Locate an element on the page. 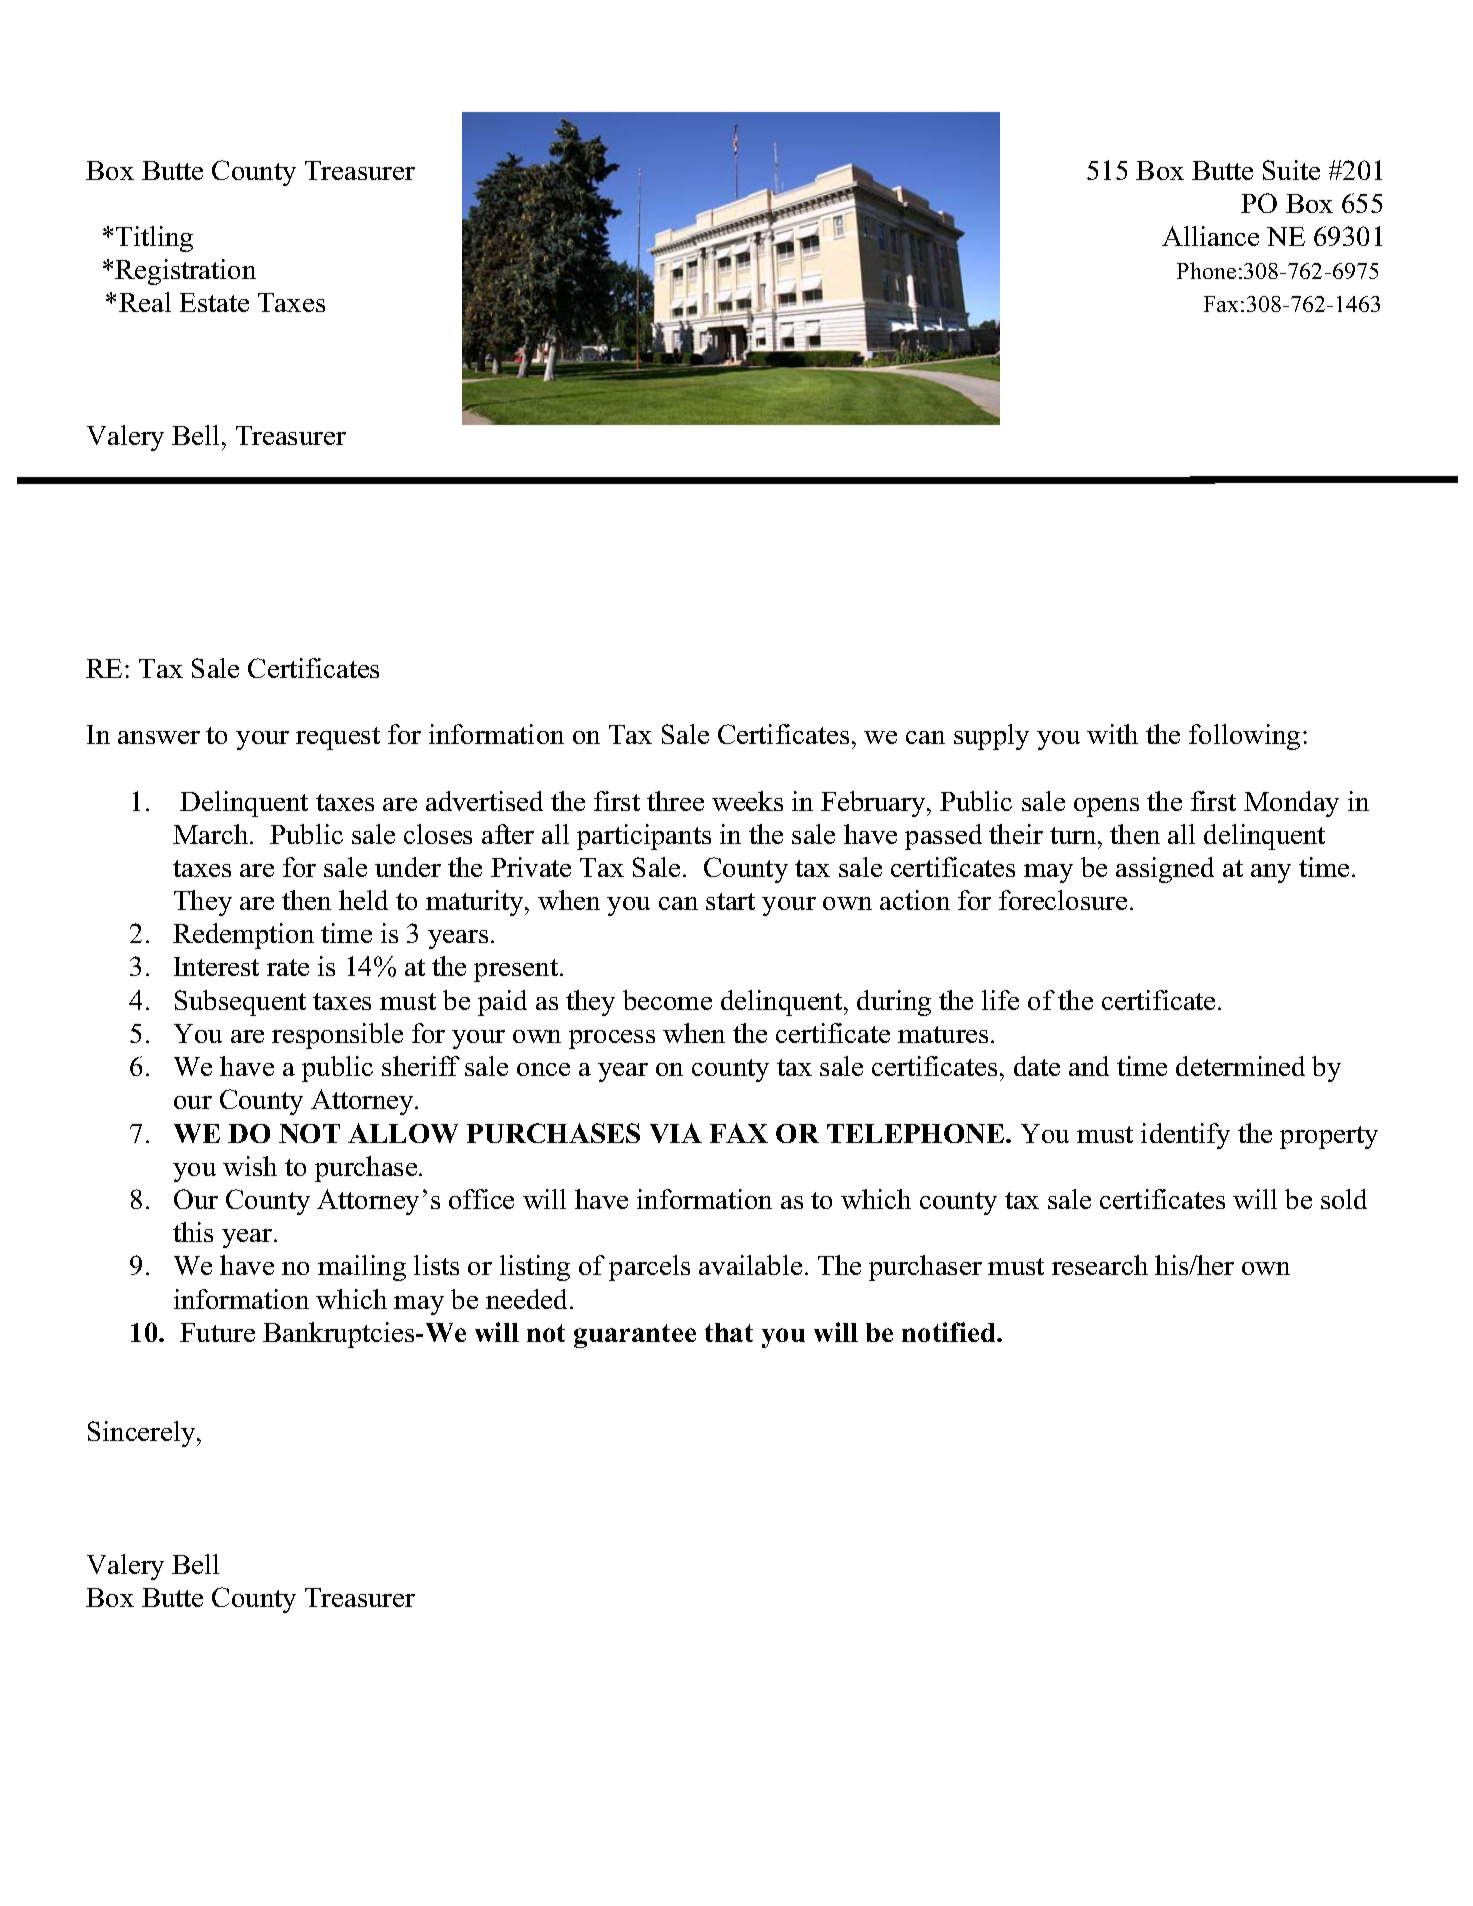 Image resolution: width=1473 pixels, height=1906 pixels. Titling is located at coordinates (154, 239).
